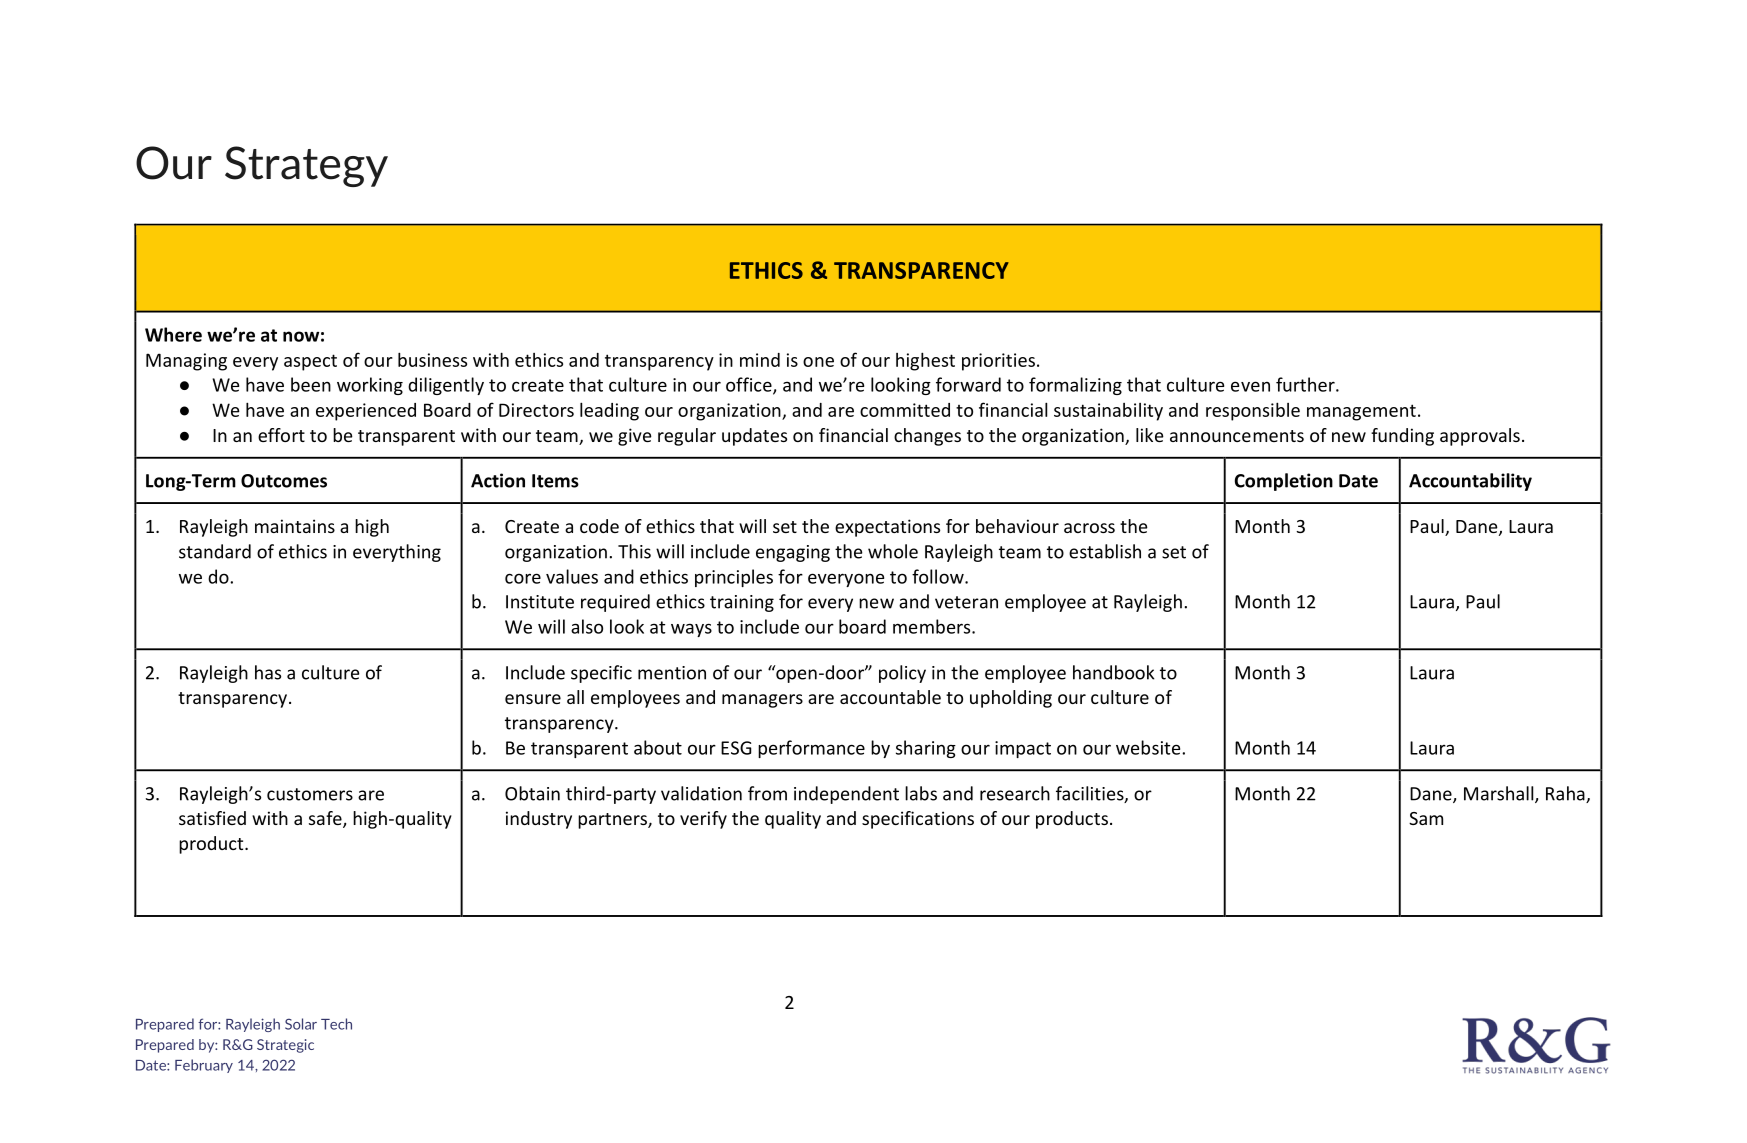 This image has height=1143, width=1747. Describe the element at coordinates (1250, 386) in the image. I see `even` at that location.
